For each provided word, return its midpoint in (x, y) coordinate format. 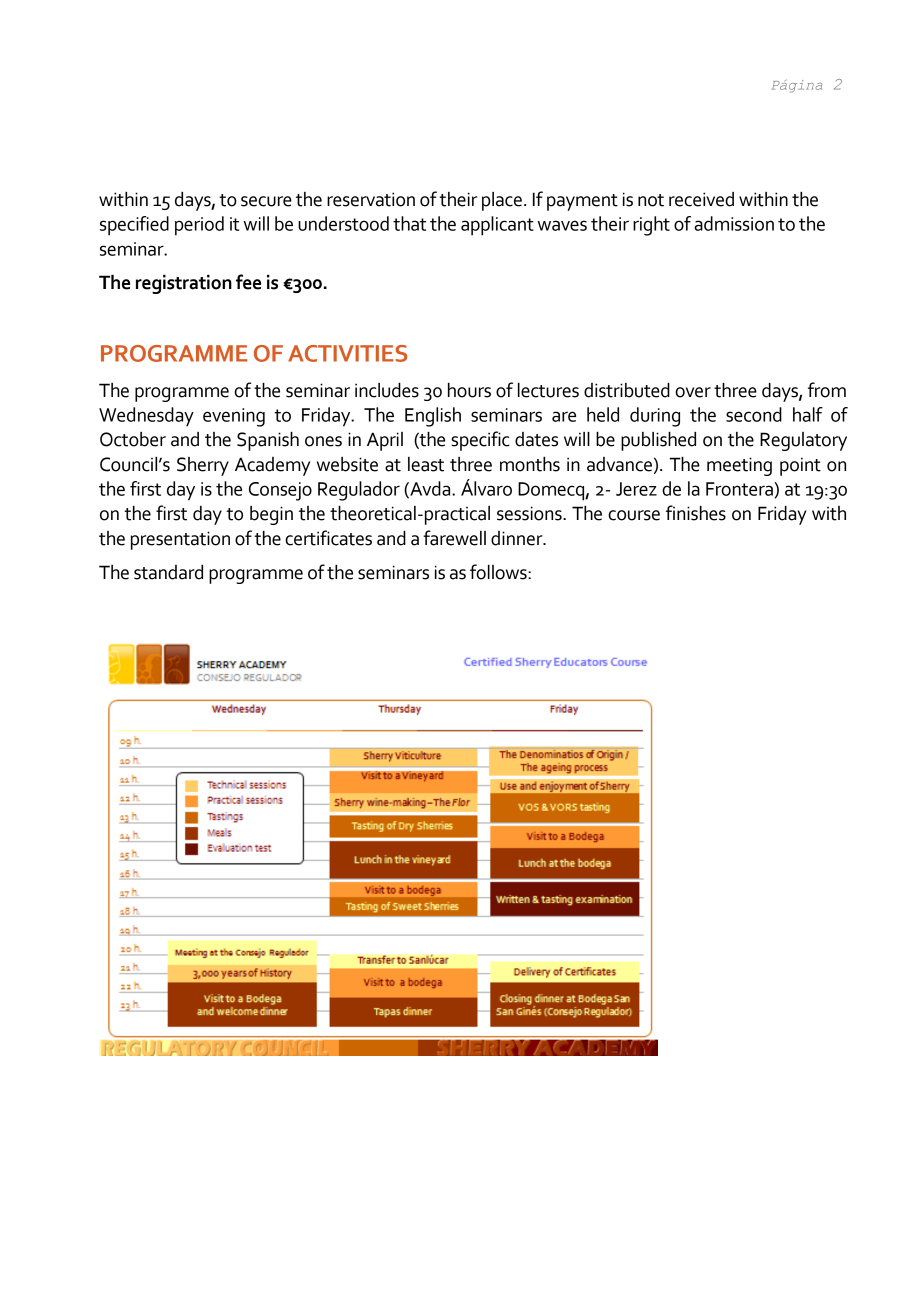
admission (734, 223)
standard (168, 572)
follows (499, 572)
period (199, 226)
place (502, 201)
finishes (696, 513)
